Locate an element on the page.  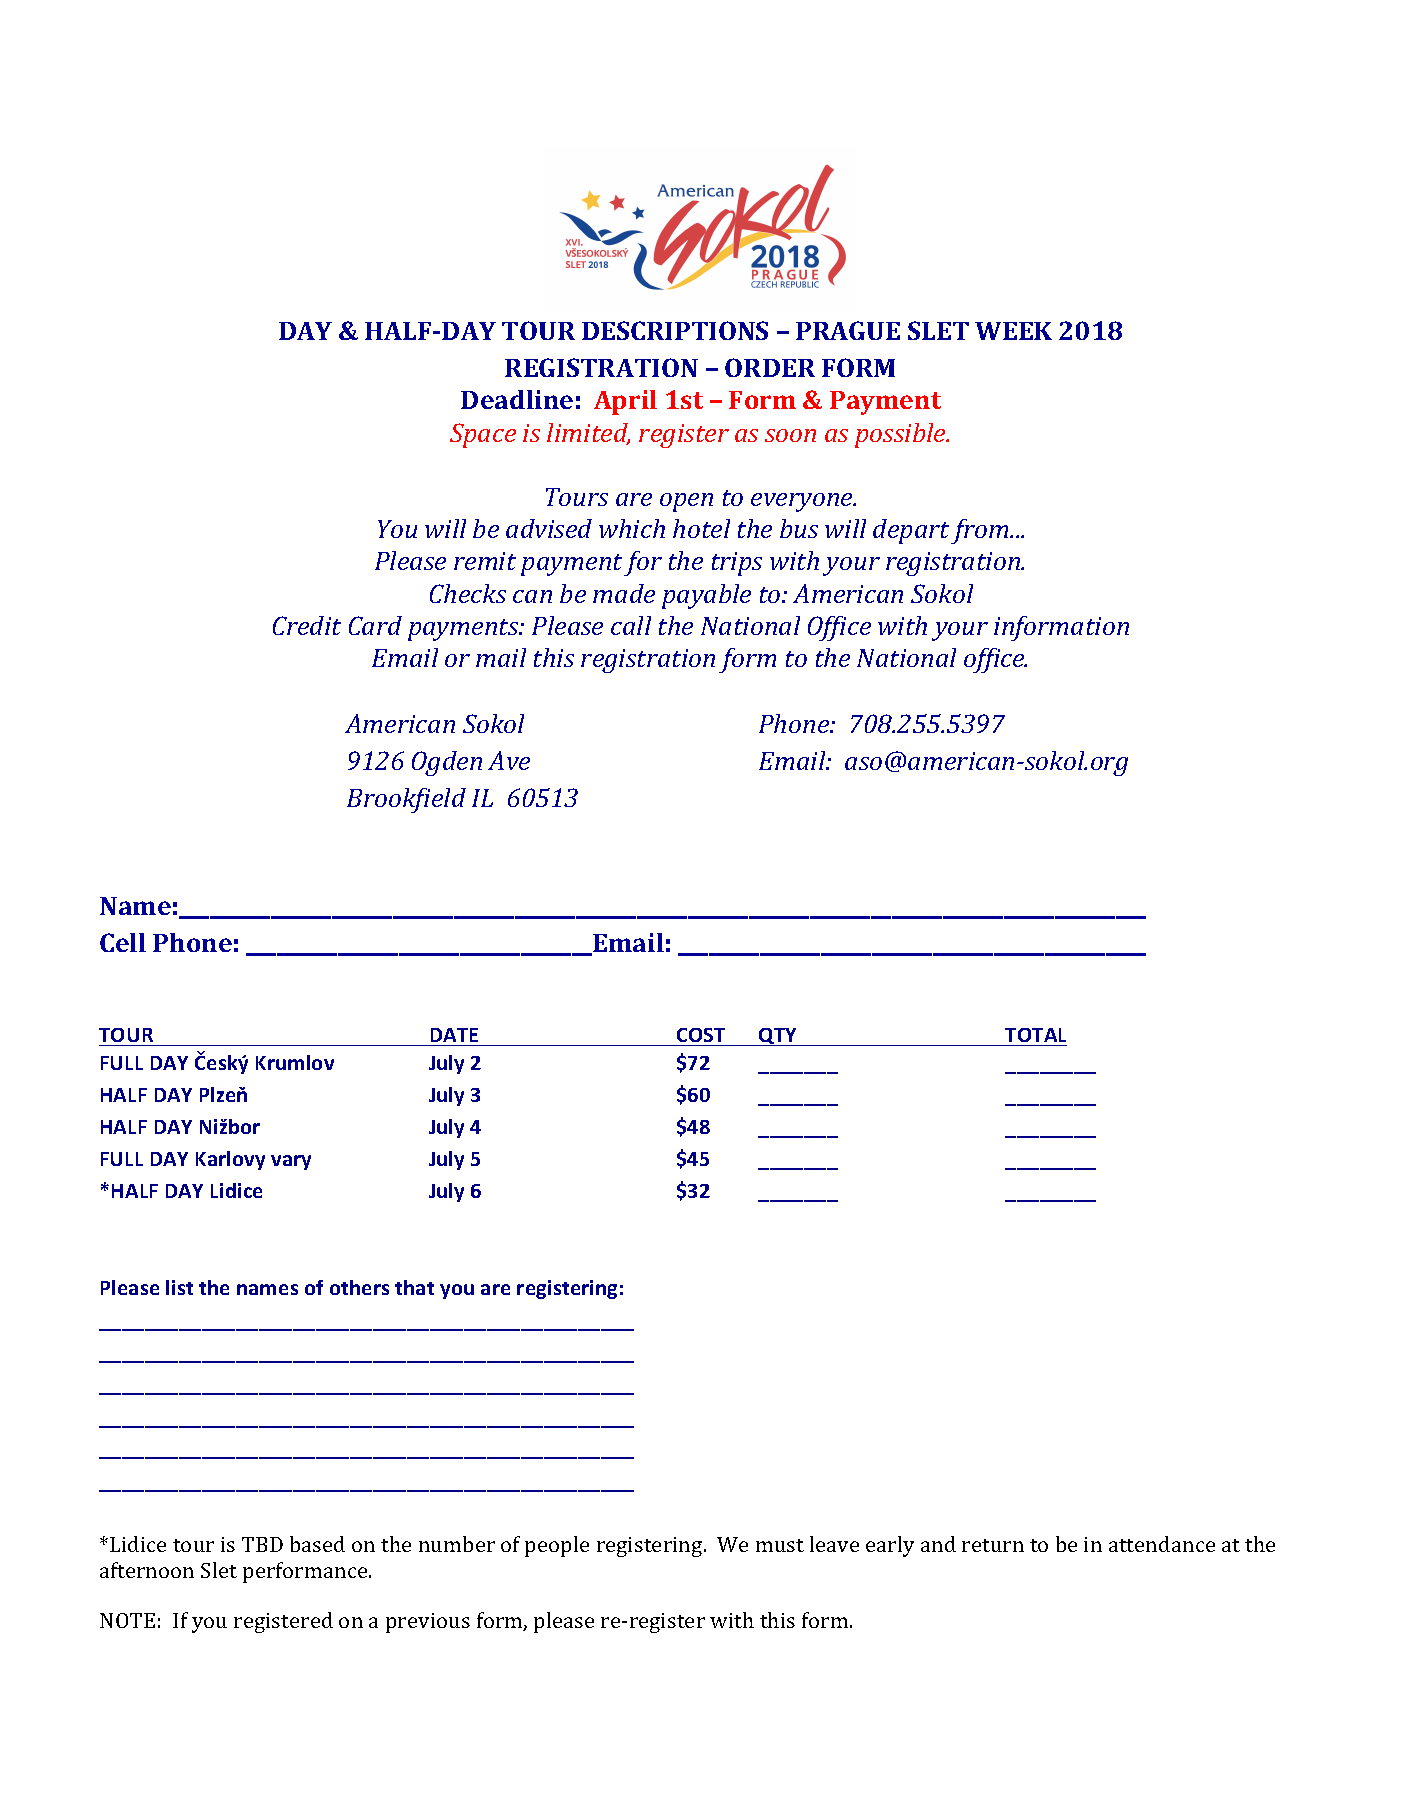
April is located at coordinates (625, 402).
